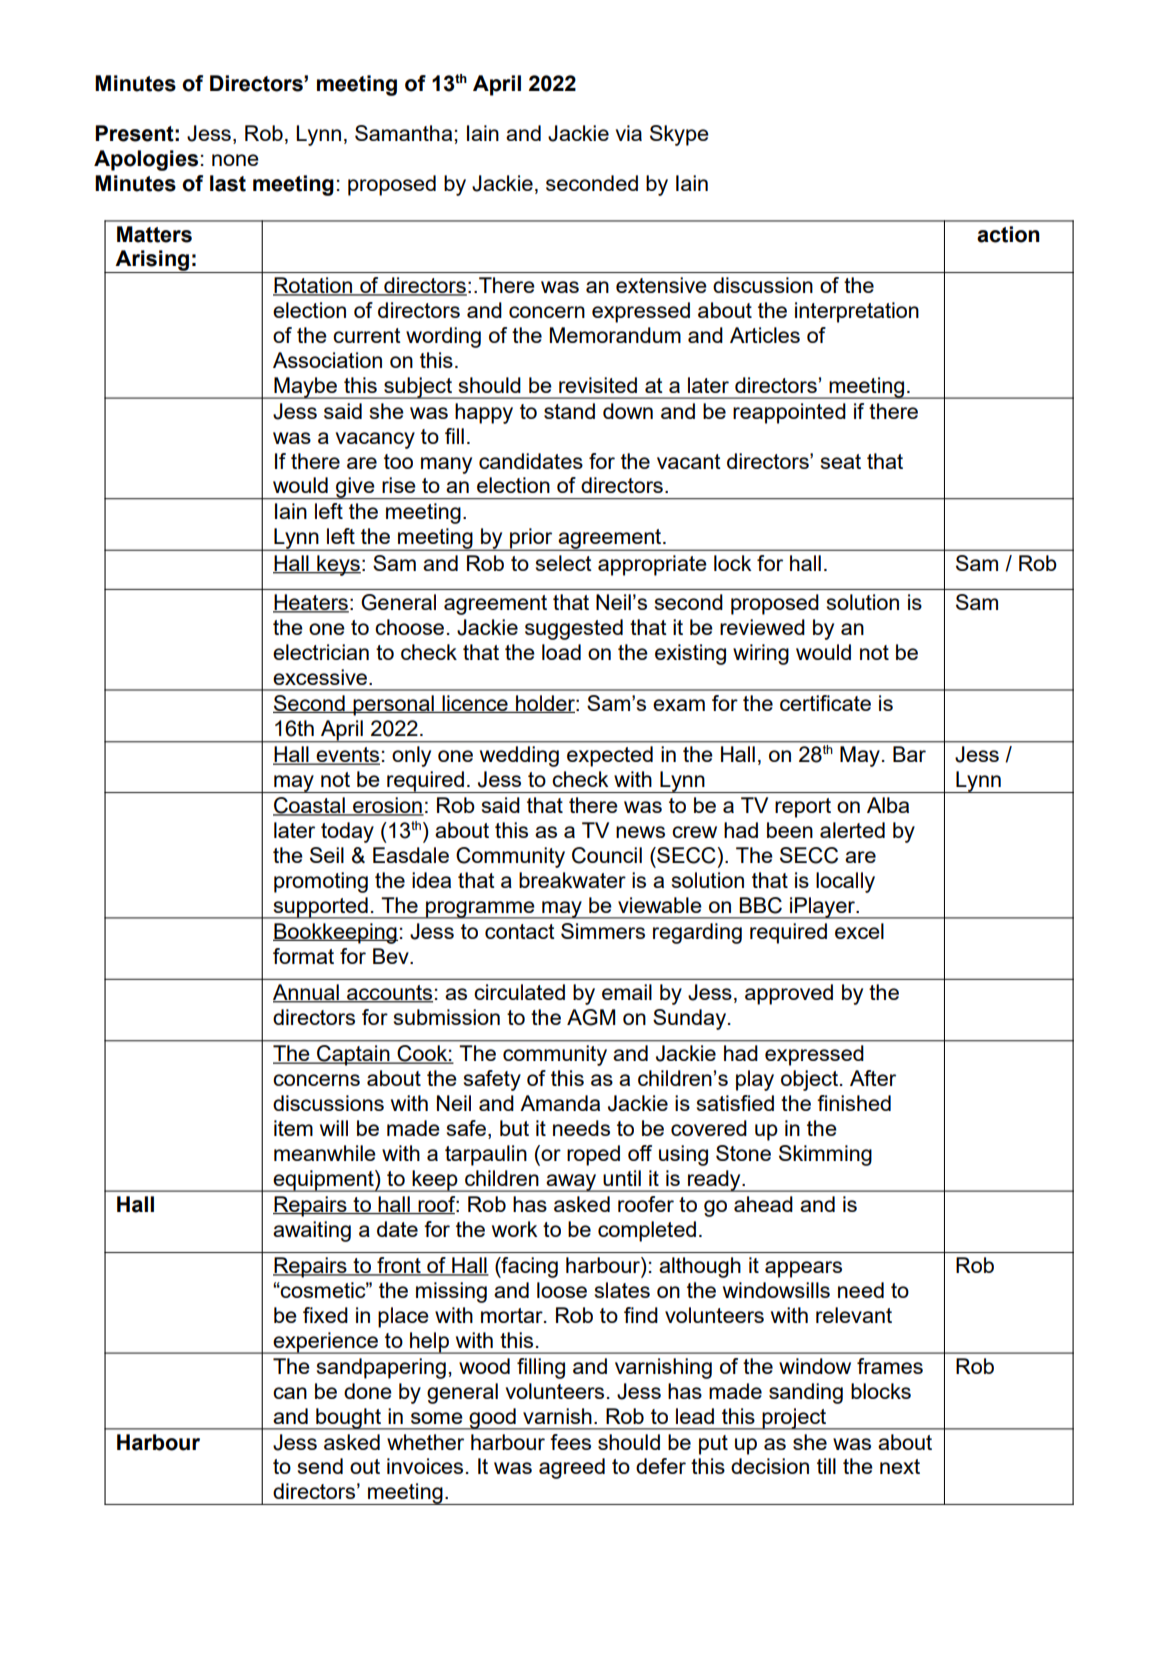 The height and width of the page is (1657, 1171). What do you see at coordinates (560, 1103) in the page?
I see `Amanda` at bounding box center [560, 1103].
